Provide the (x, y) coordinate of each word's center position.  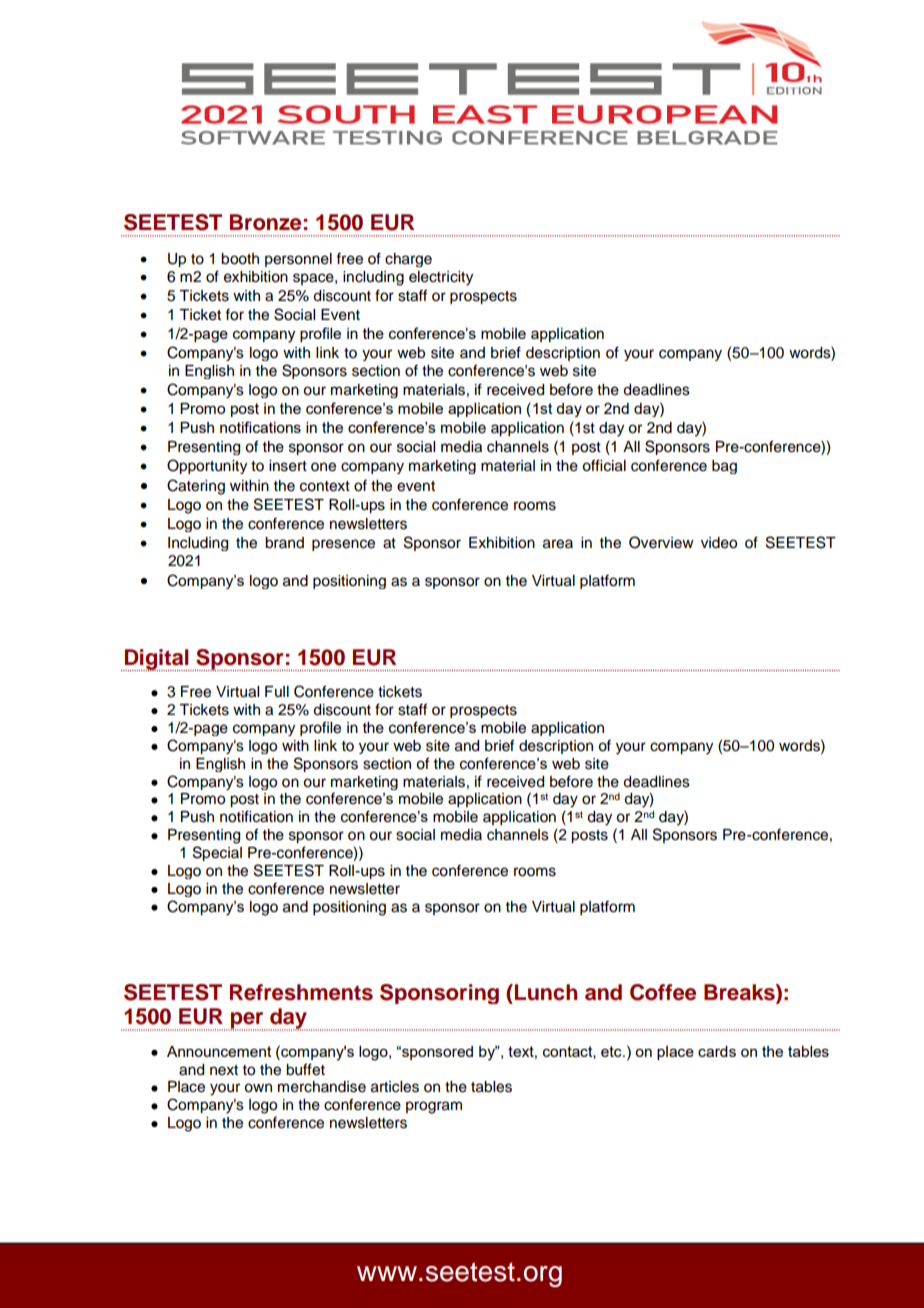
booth (240, 259)
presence (343, 545)
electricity (441, 278)
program (434, 1107)
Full (277, 691)
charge (408, 260)
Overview (661, 542)
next (224, 1070)
